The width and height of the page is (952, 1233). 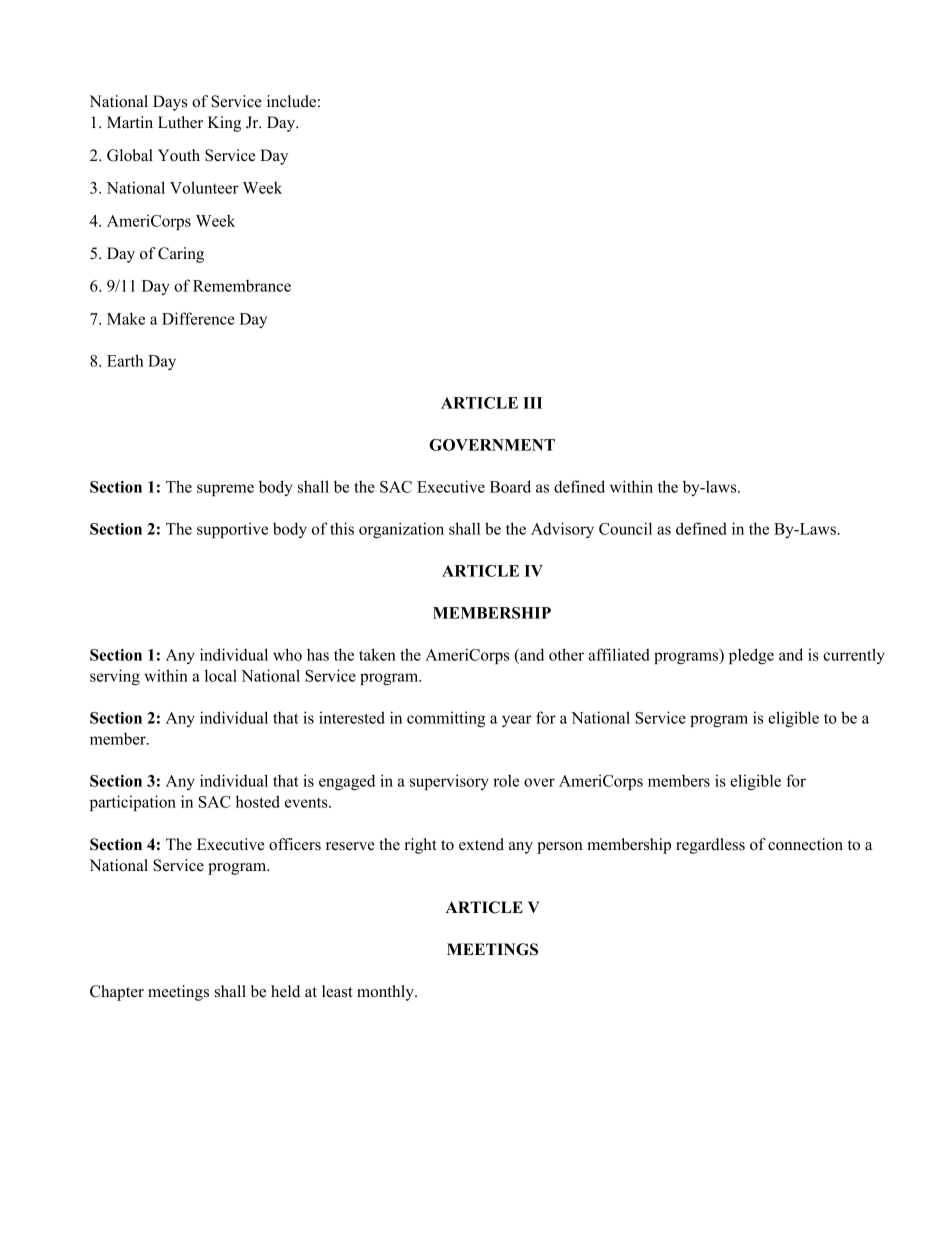 I want to click on King, so click(x=224, y=124).
